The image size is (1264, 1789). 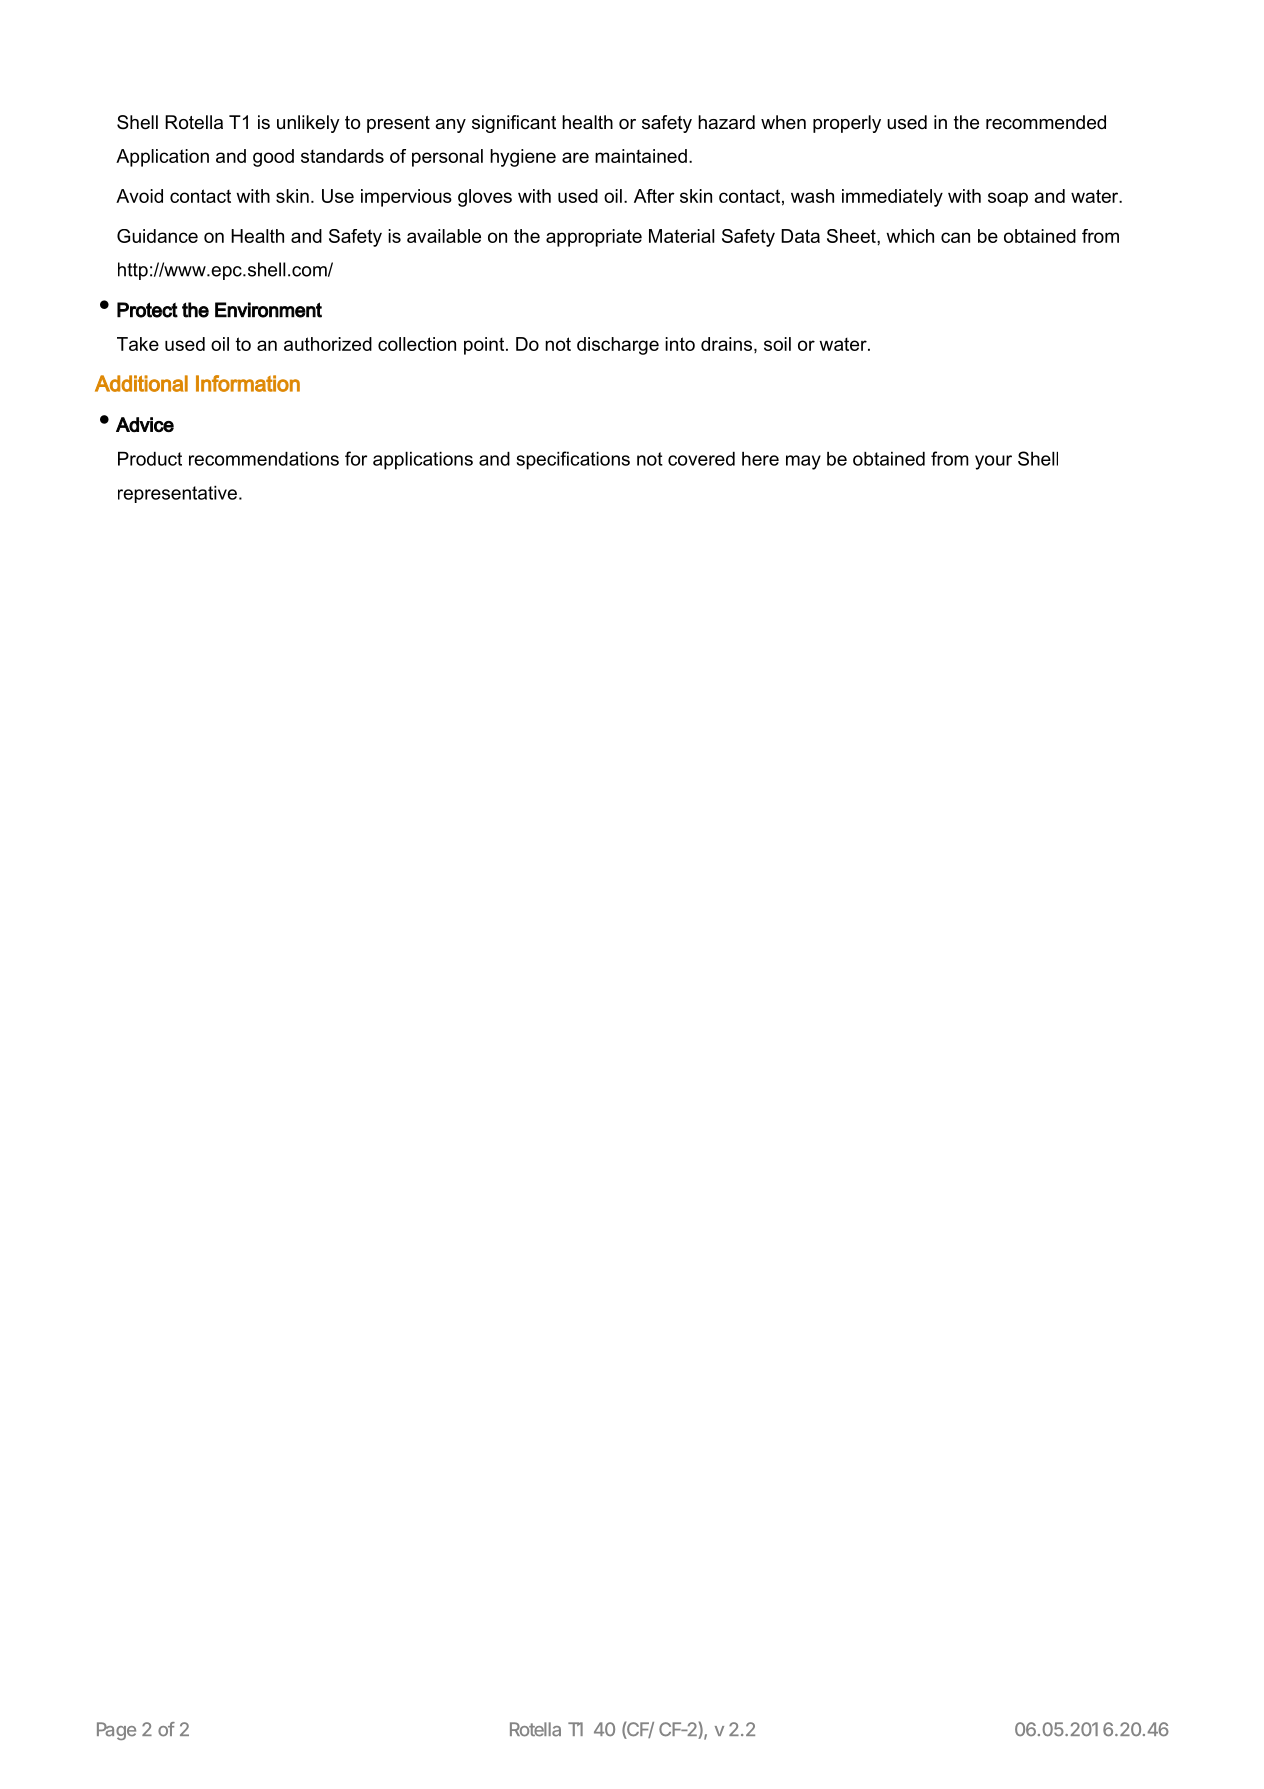 I want to click on your, so click(x=993, y=462).
